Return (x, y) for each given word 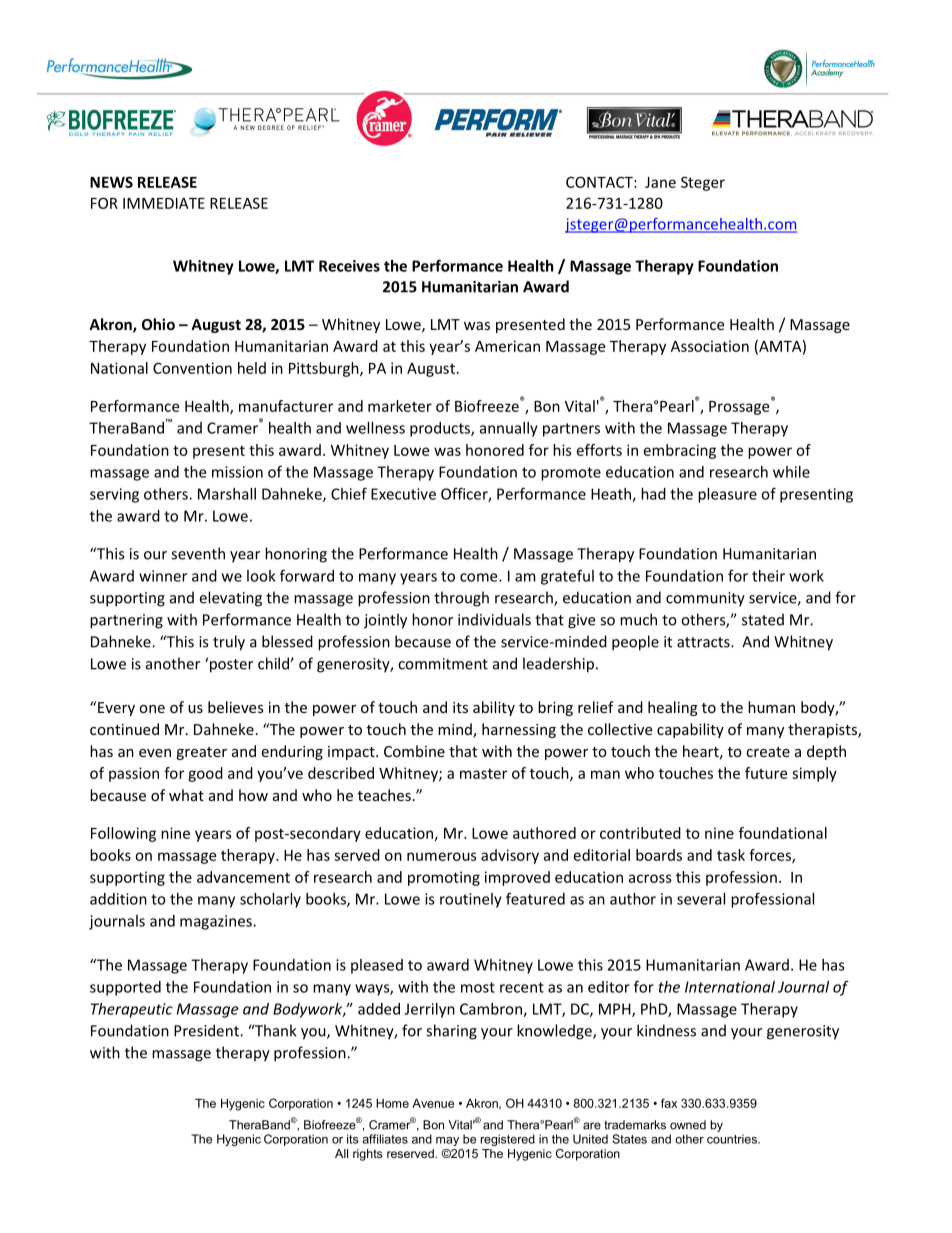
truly (229, 643)
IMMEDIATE (164, 203)
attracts (704, 642)
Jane (660, 182)
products (441, 429)
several (701, 899)
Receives (349, 266)
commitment (443, 664)
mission (237, 472)
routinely (471, 900)
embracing (680, 451)
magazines (217, 922)
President (207, 1030)
